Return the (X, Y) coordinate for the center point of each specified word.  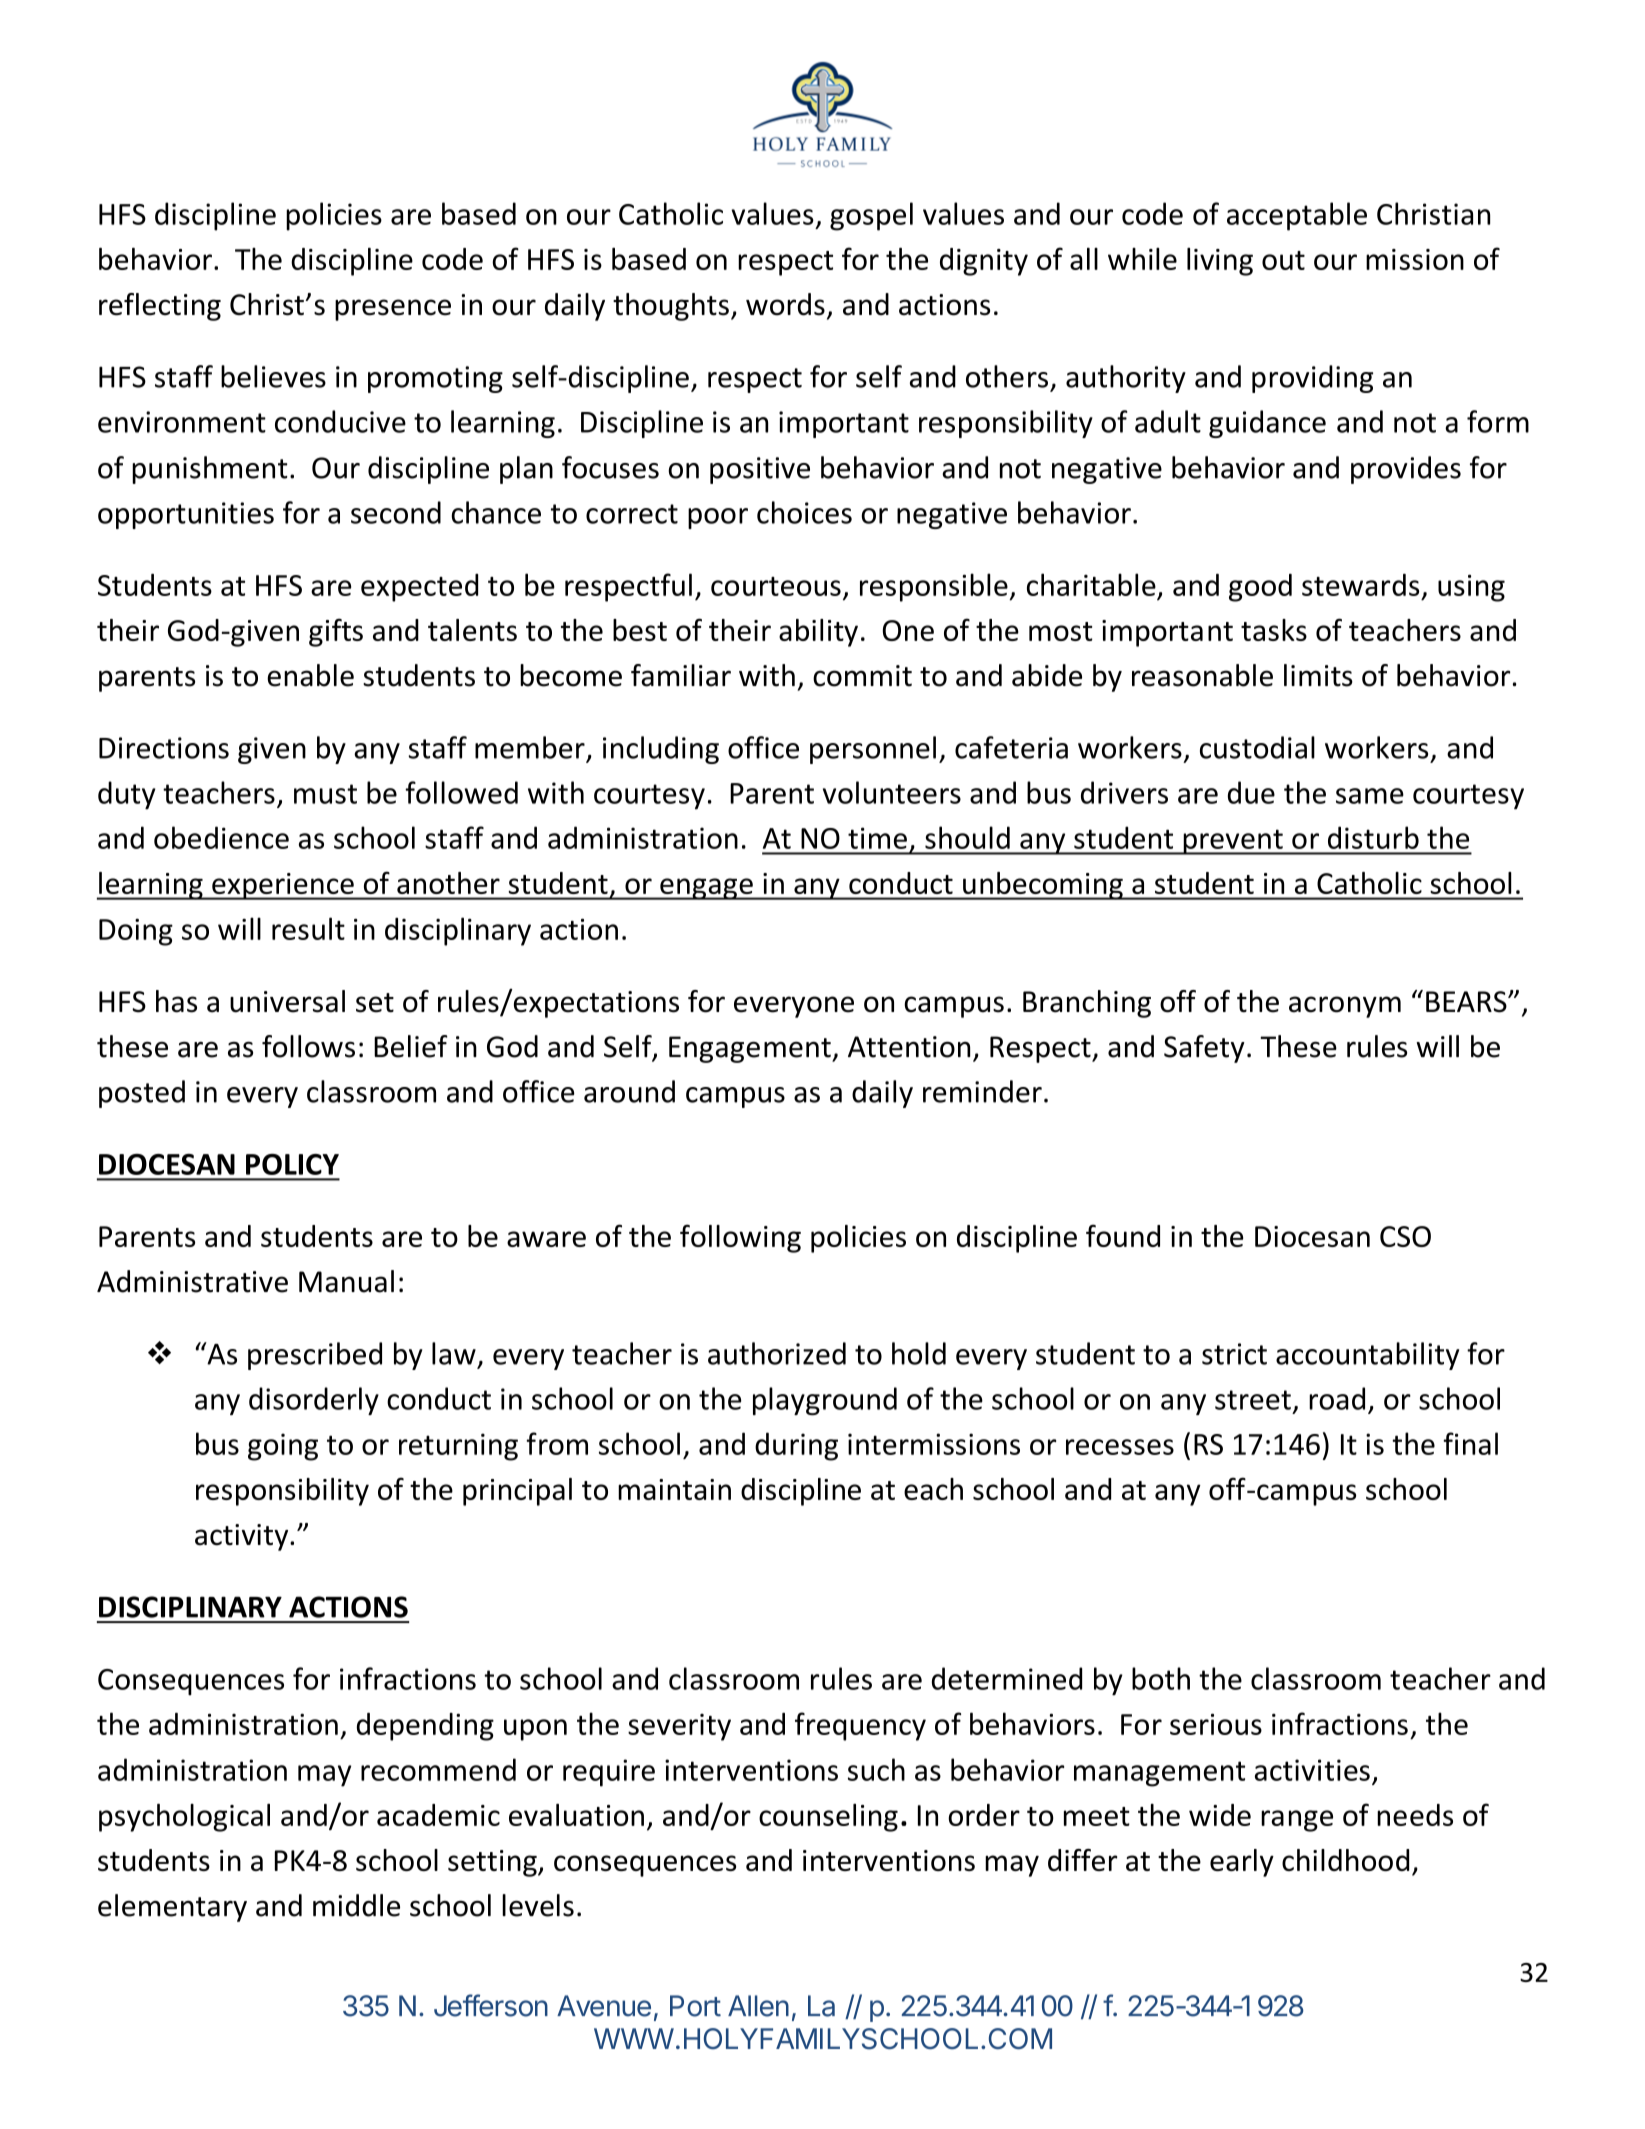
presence (393, 310)
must (325, 794)
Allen (758, 2006)
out (1283, 260)
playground (825, 1401)
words (785, 304)
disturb (1373, 837)
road (1337, 1398)
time (877, 838)
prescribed (315, 1356)
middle (356, 1905)
